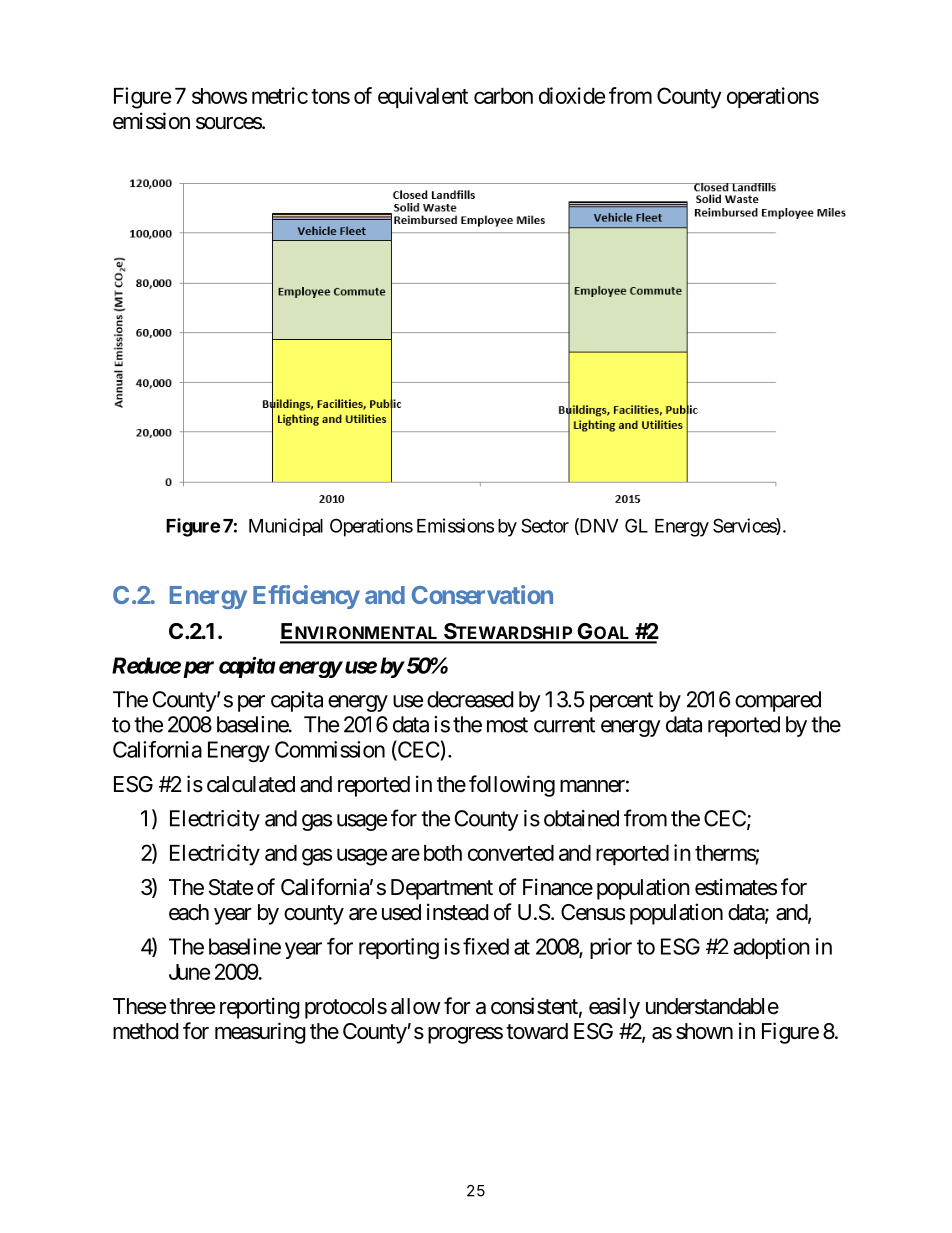  I want to click on allow, so click(416, 1006).
